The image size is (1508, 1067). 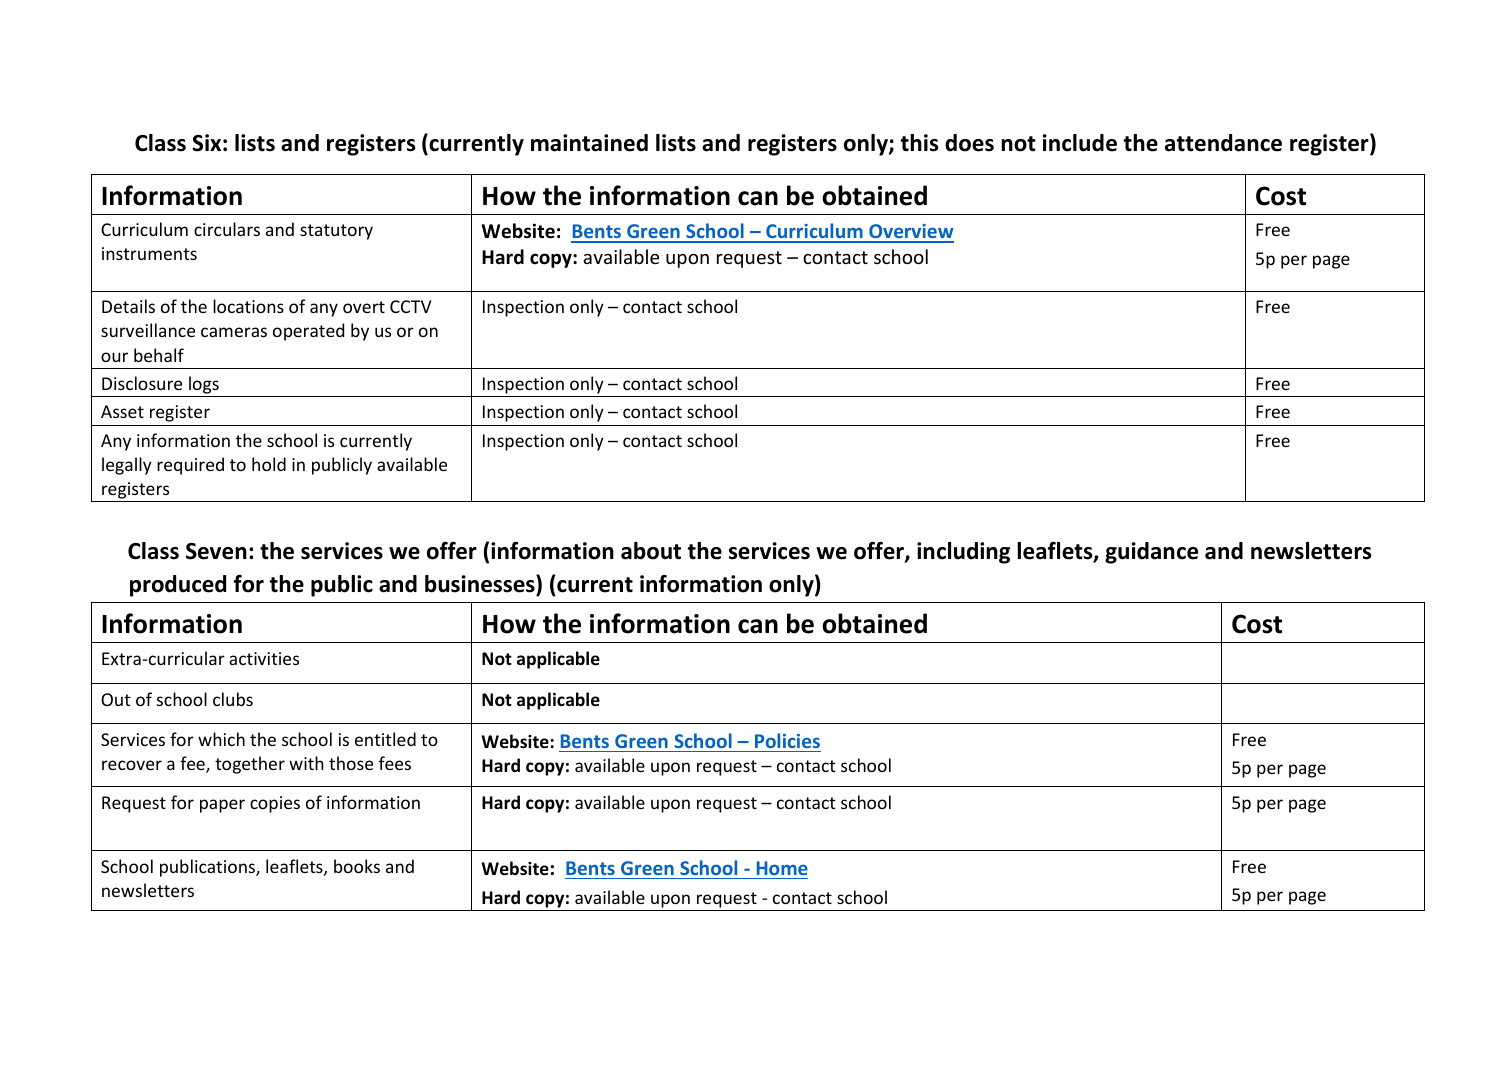 I want to click on logs, so click(x=204, y=385).
